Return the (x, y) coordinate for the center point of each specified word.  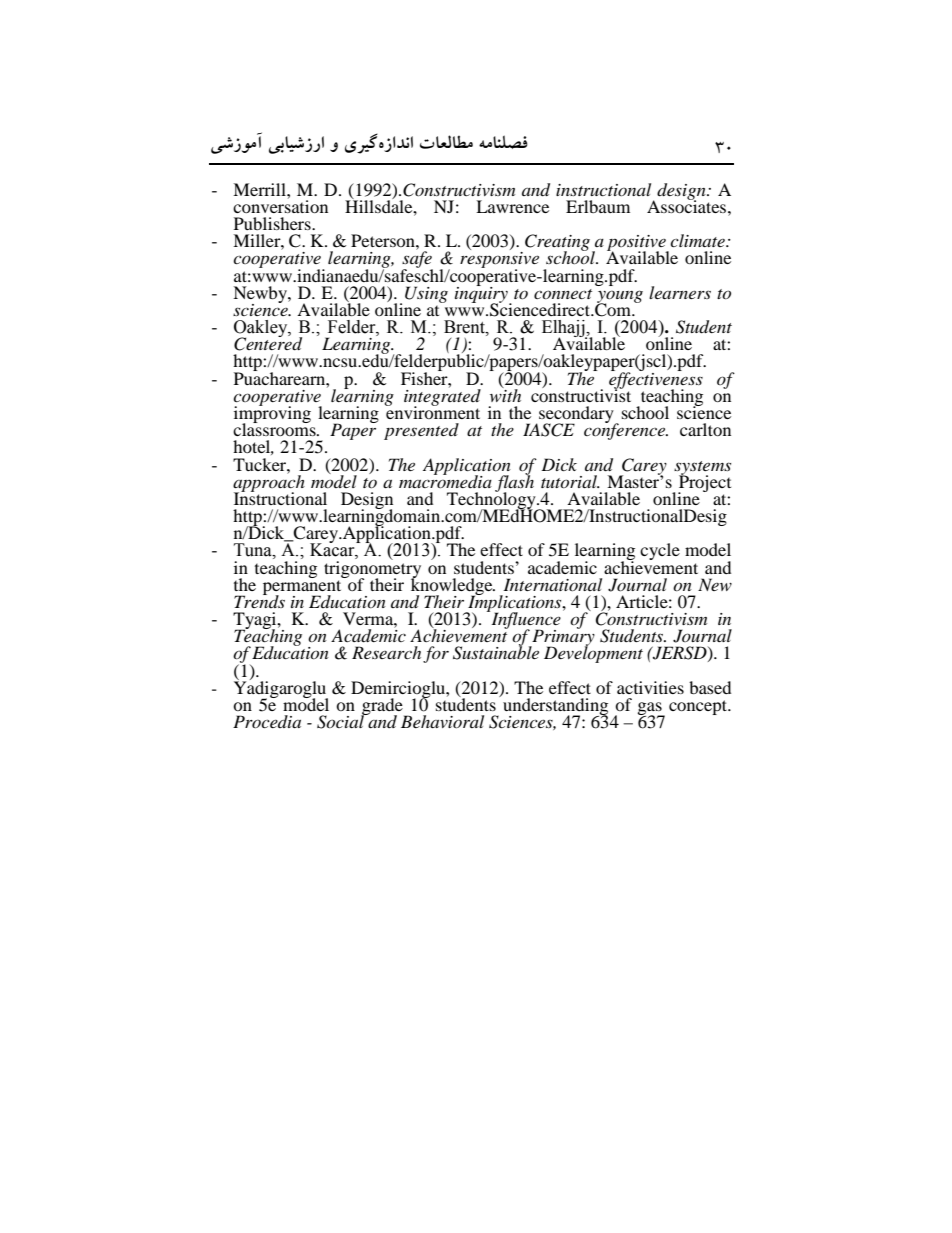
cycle (660, 551)
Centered (268, 343)
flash (514, 483)
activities (650, 687)
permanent (303, 587)
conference (626, 430)
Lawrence (512, 206)
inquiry (482, 294)
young (620, 297)
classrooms (275, 428)
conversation (280, 205)
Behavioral (442, 721)
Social (341, 721)
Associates (688, 205)
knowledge (453, 586)
